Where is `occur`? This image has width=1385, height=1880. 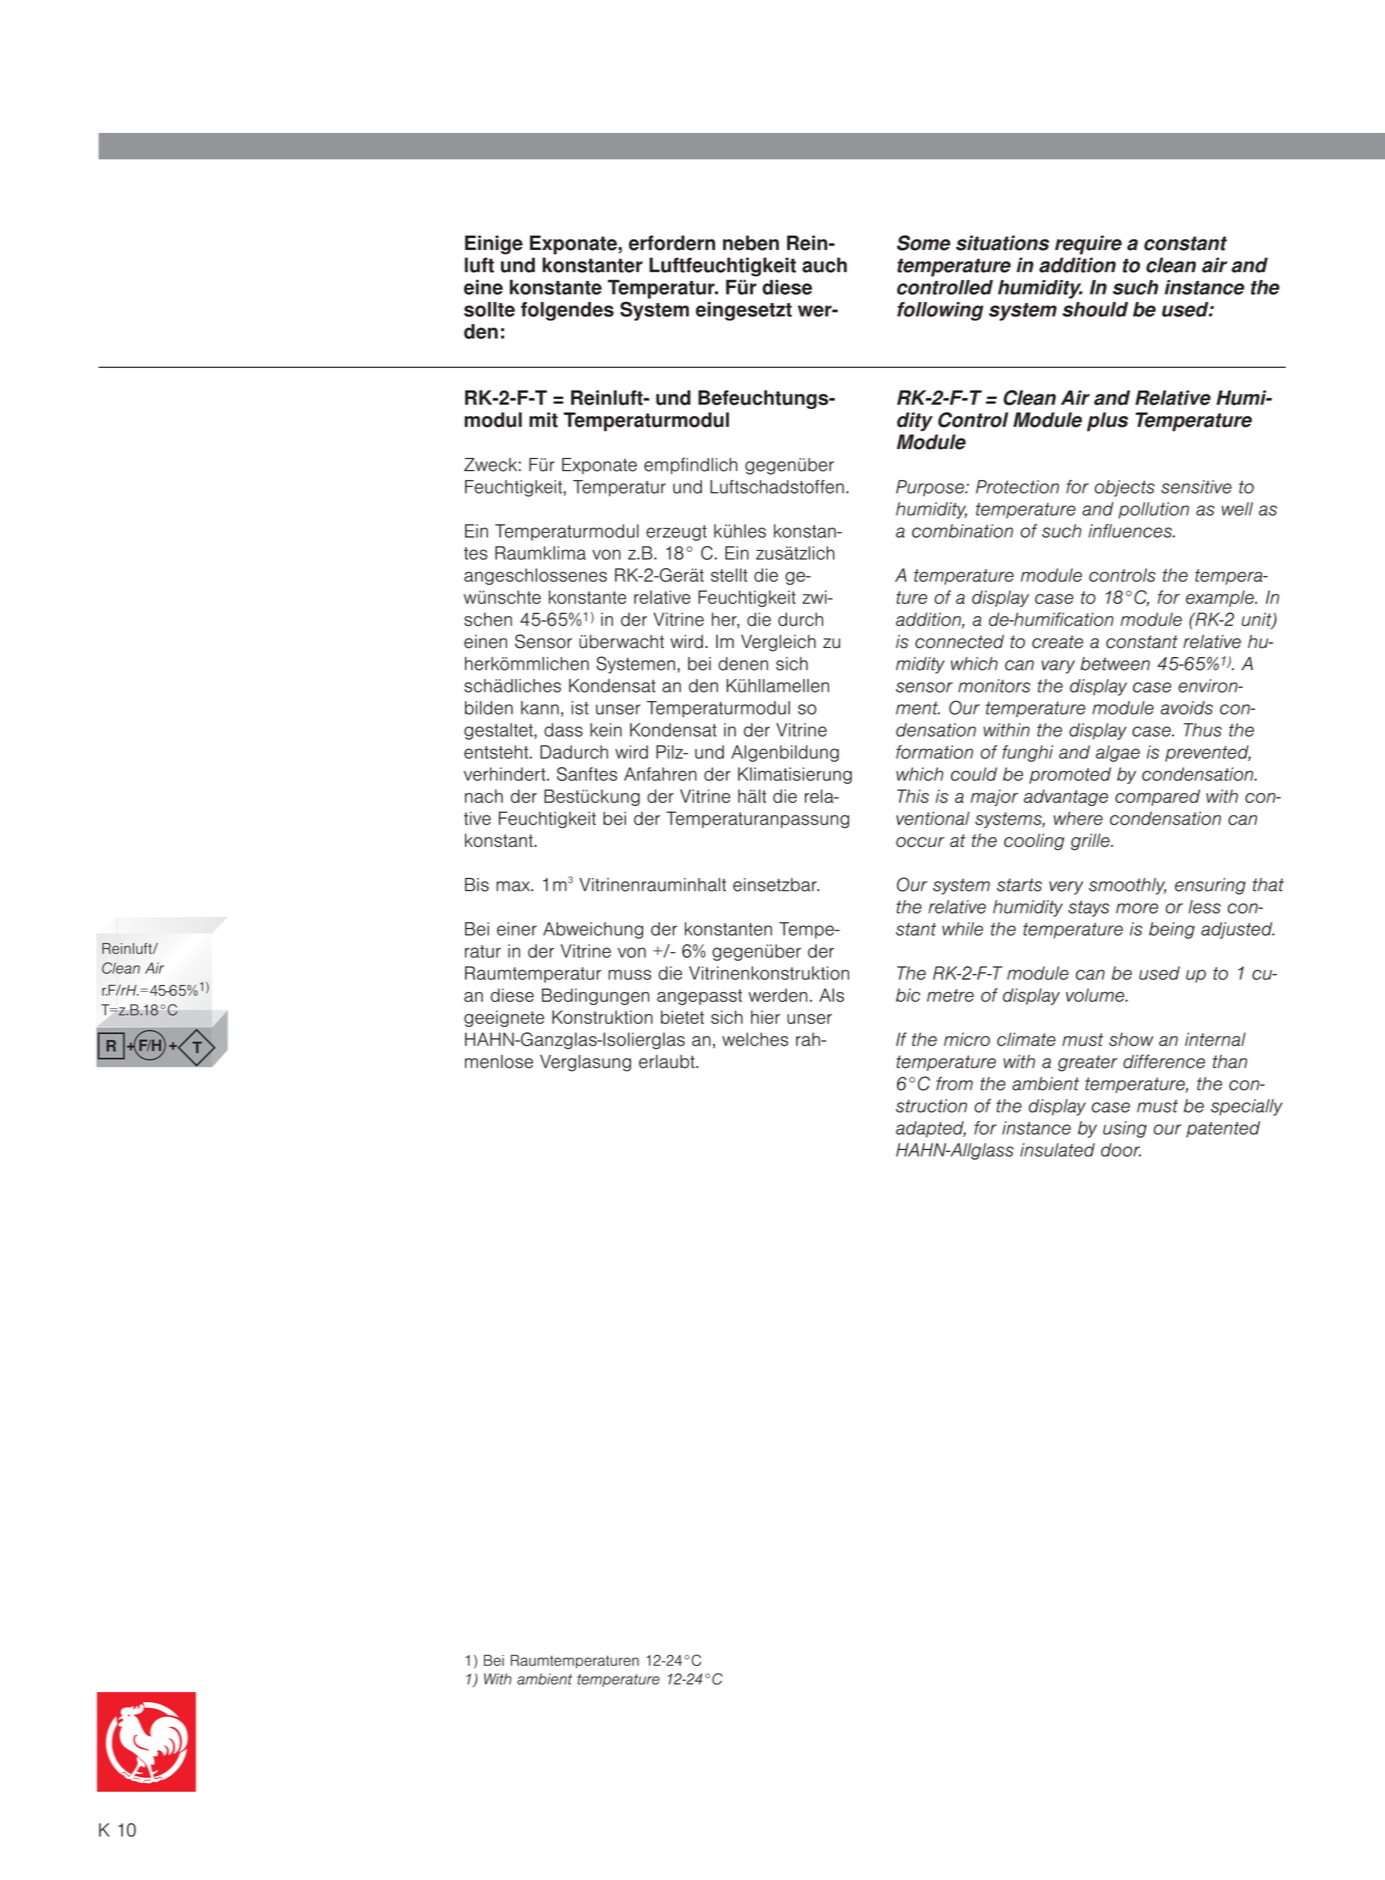 occur is located at coordinates (920, 842).
